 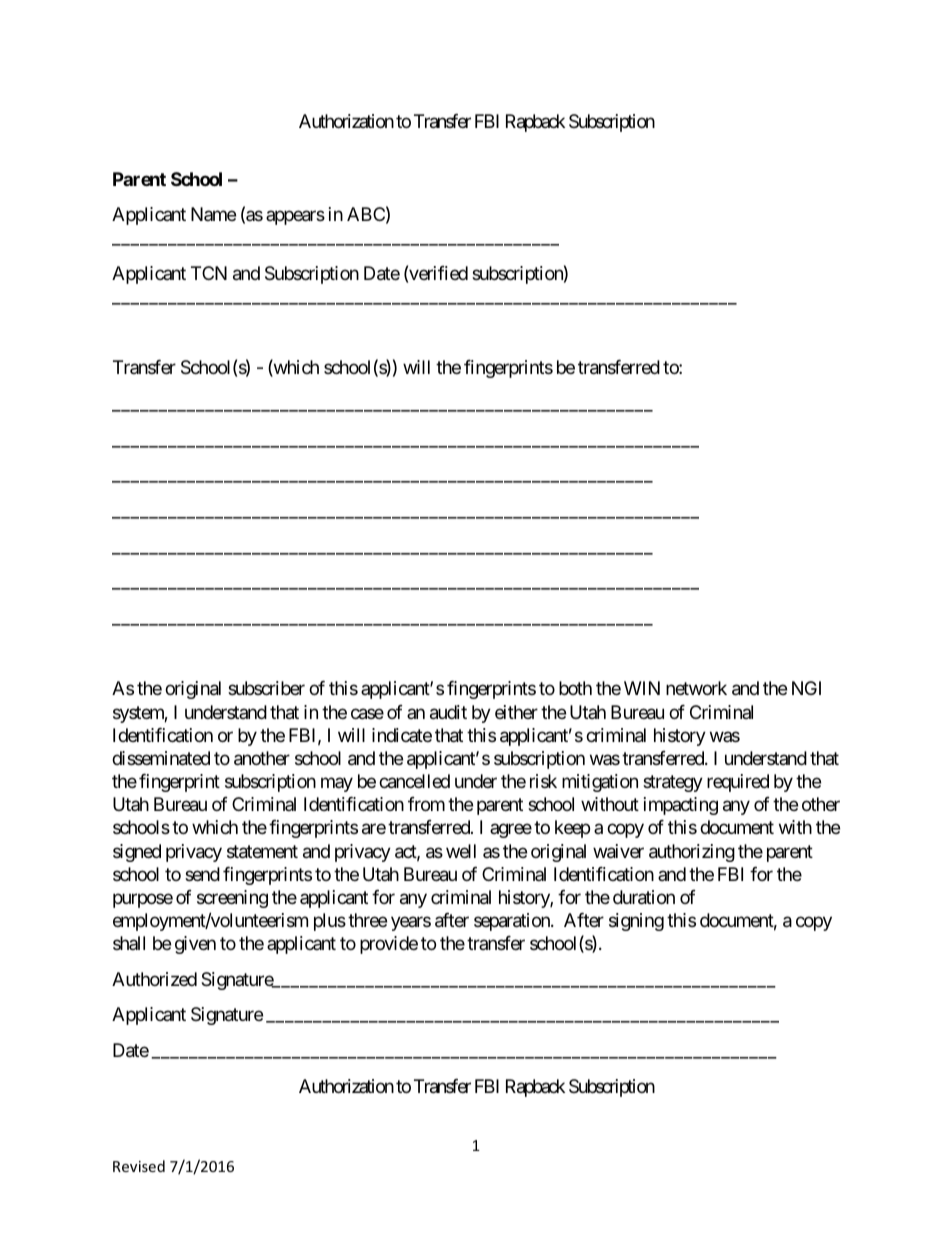 What do you see at coordinates (696, 688) in the screenshot?
I see `network` at bounding box center [696, 688].
